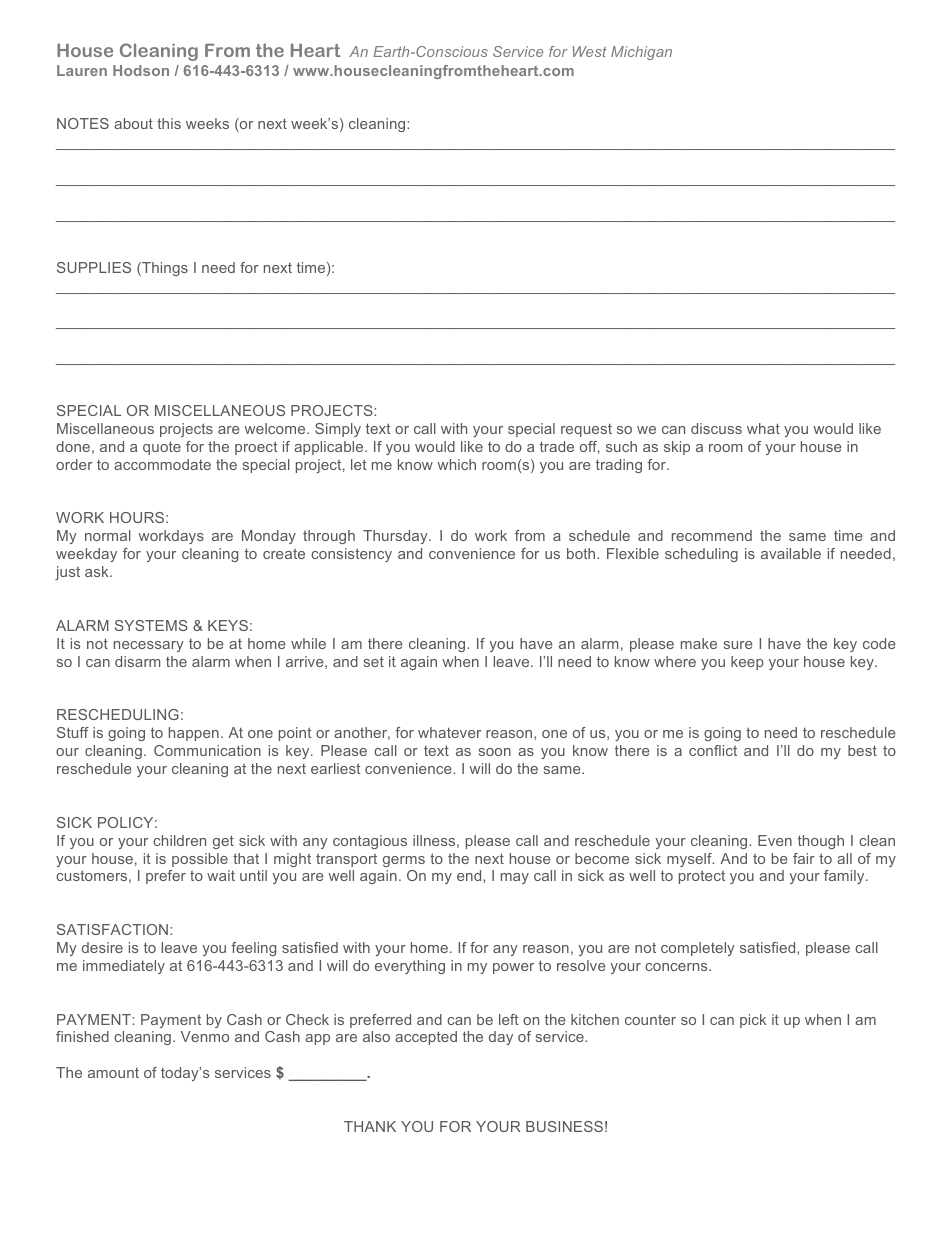 The height and width of the document is (1233, 952). Describe the element at coordinates (141, 70) in the document. I see `Hodson` at that location.
